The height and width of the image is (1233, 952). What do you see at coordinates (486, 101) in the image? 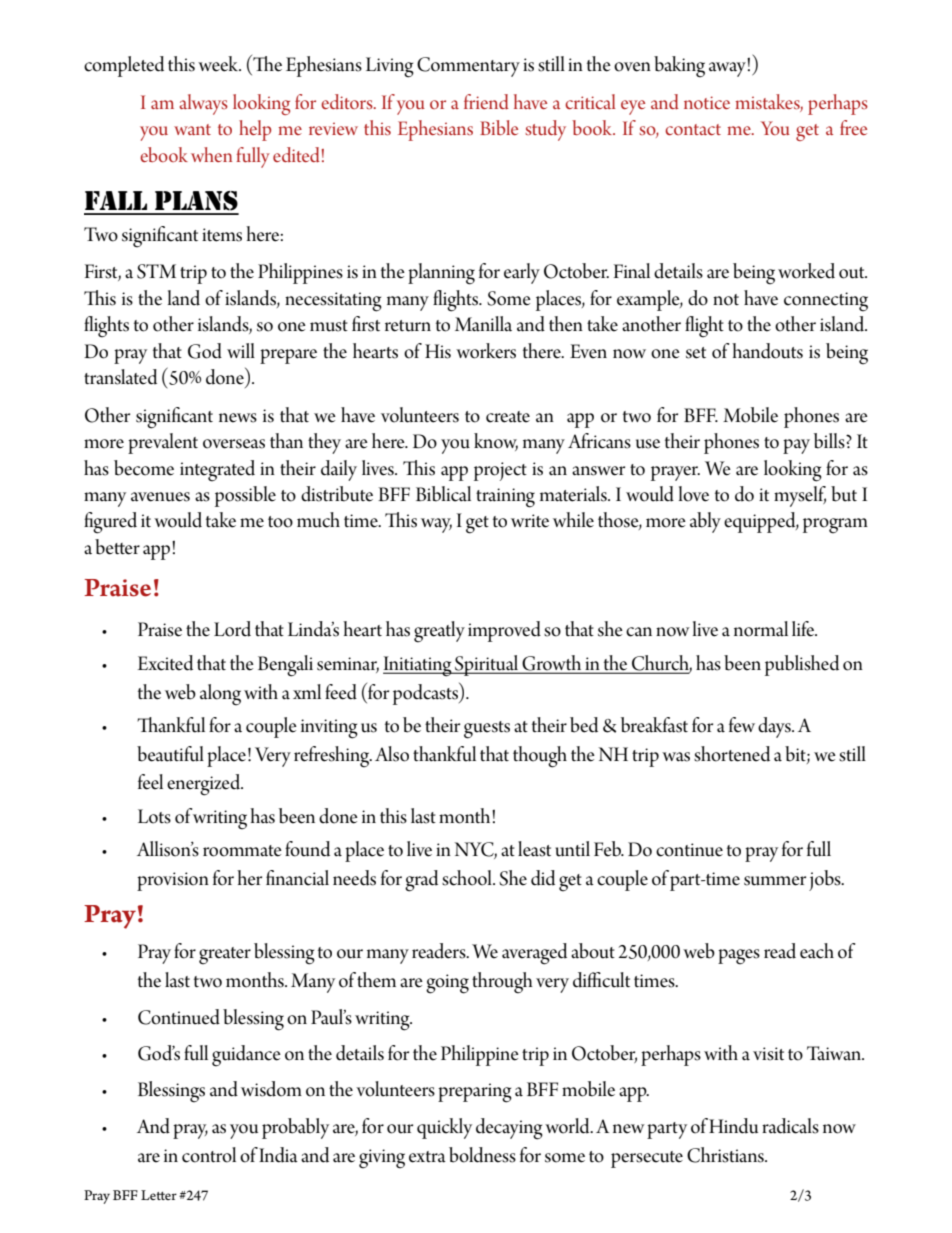
I see `friend` at bounding box center [486, 101].
